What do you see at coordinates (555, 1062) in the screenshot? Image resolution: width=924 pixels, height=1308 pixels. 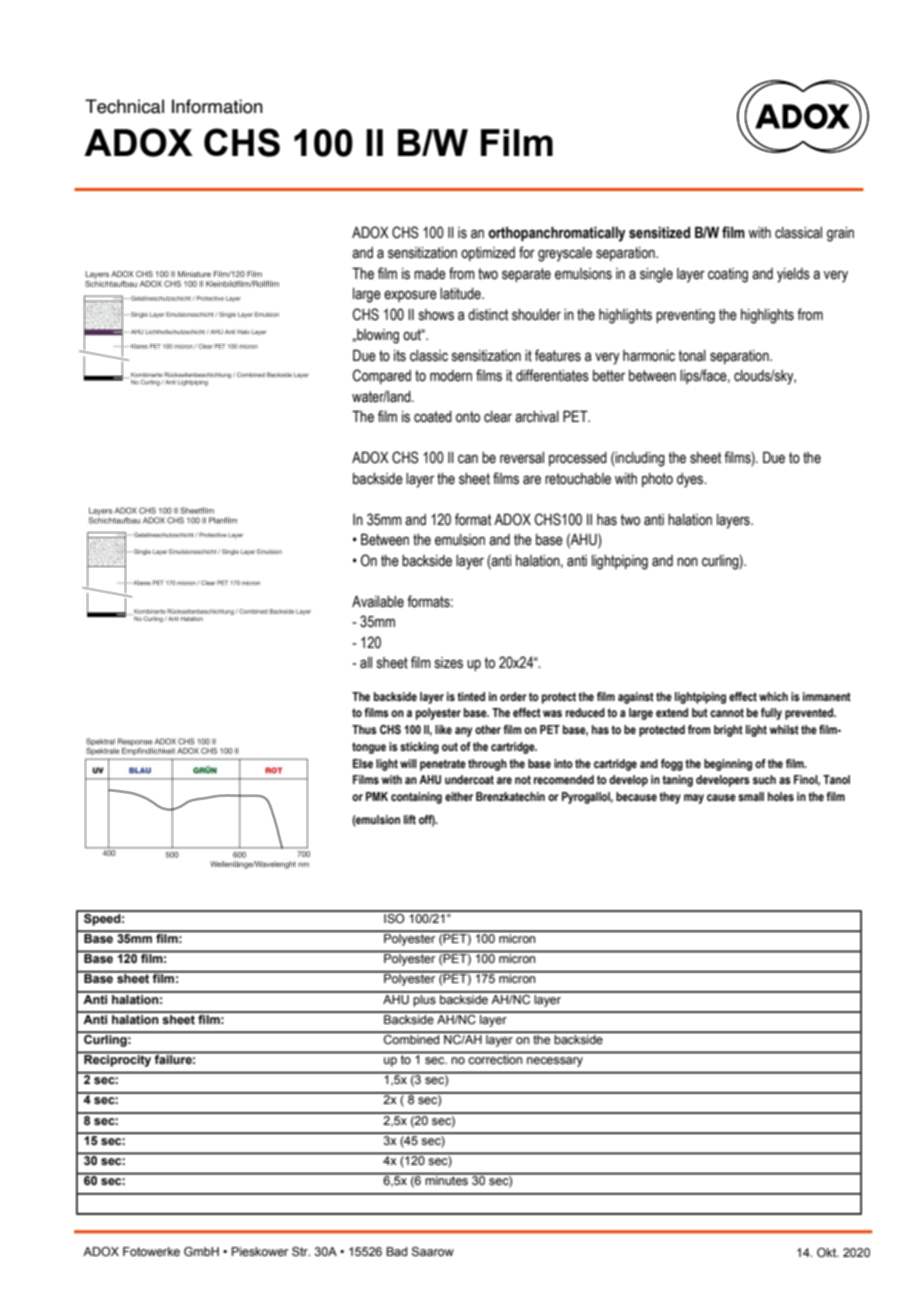 I see `necessary` at bounding box center [555, 1062].
